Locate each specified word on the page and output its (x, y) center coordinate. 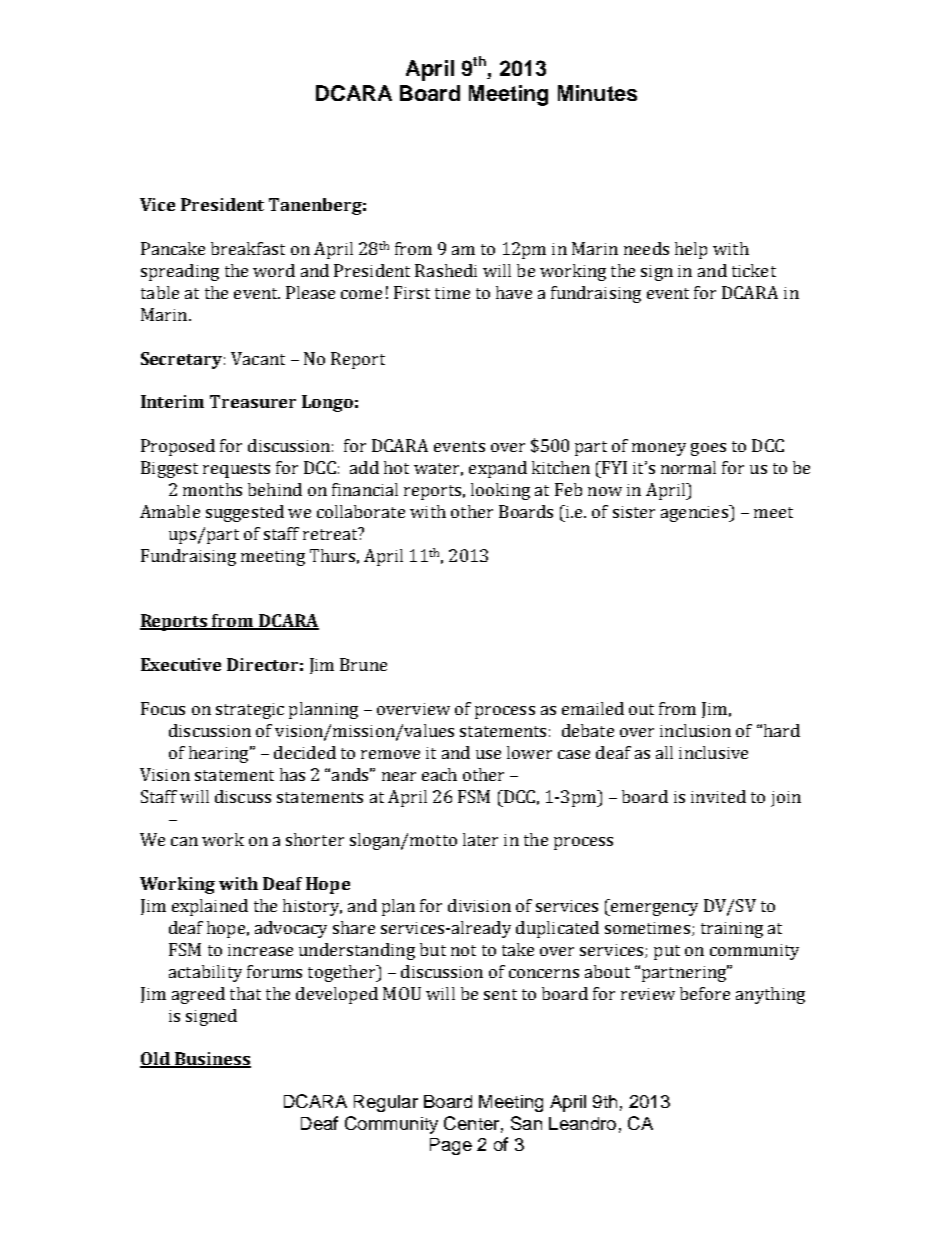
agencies (695, 513)
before (705, 993)
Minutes (597, 93)
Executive (181, 664)
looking (500, 491)
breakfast (248, 248)
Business (212, 1060)
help (691, 250)
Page (451, 1146)
